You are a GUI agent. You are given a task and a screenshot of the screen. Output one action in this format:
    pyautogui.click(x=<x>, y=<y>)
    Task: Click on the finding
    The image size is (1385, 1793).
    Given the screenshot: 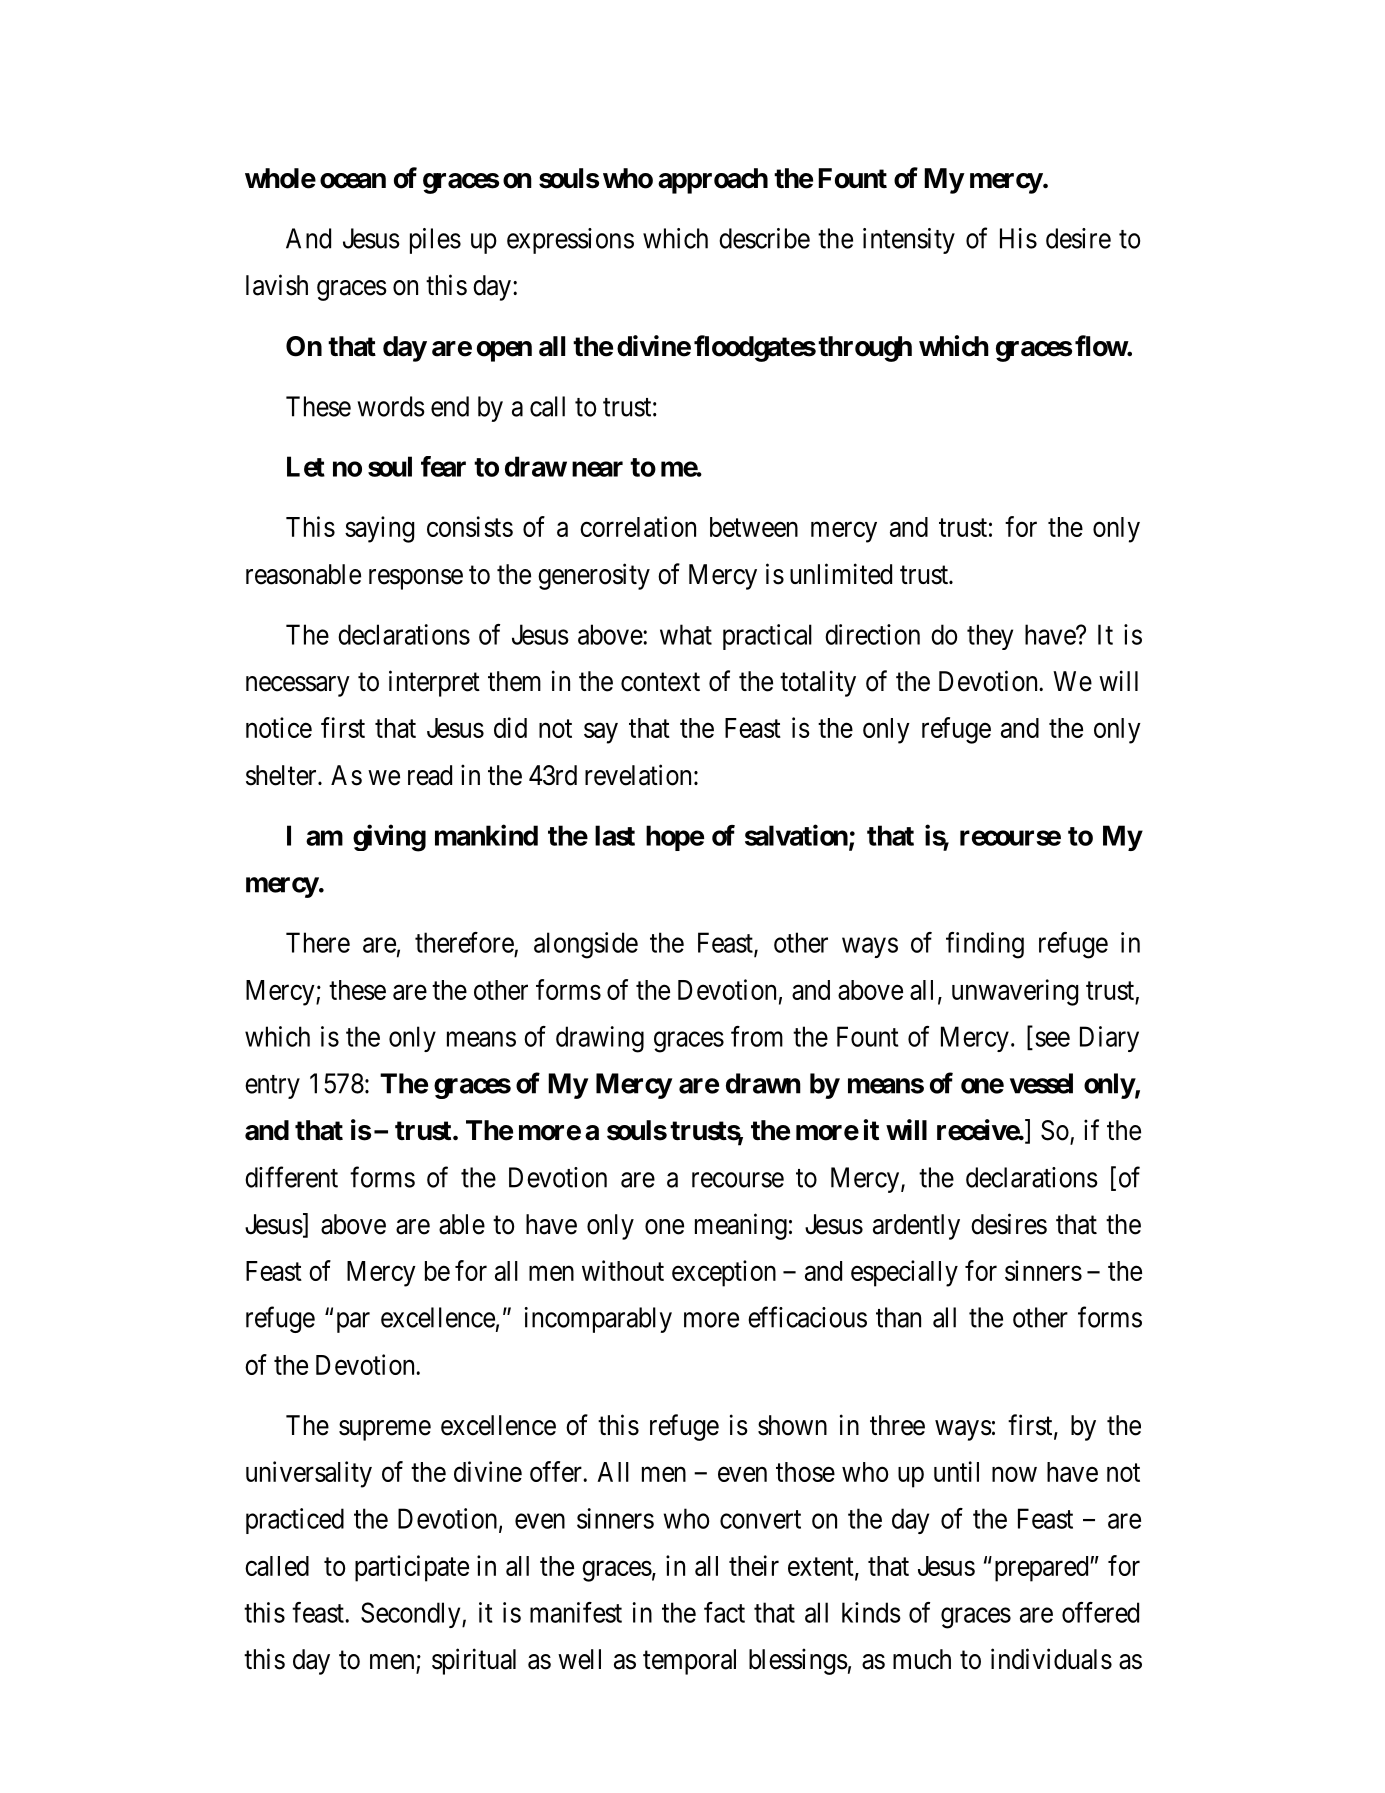 What is the action you would take?
    pyautogui.click(x=985, y=945)
